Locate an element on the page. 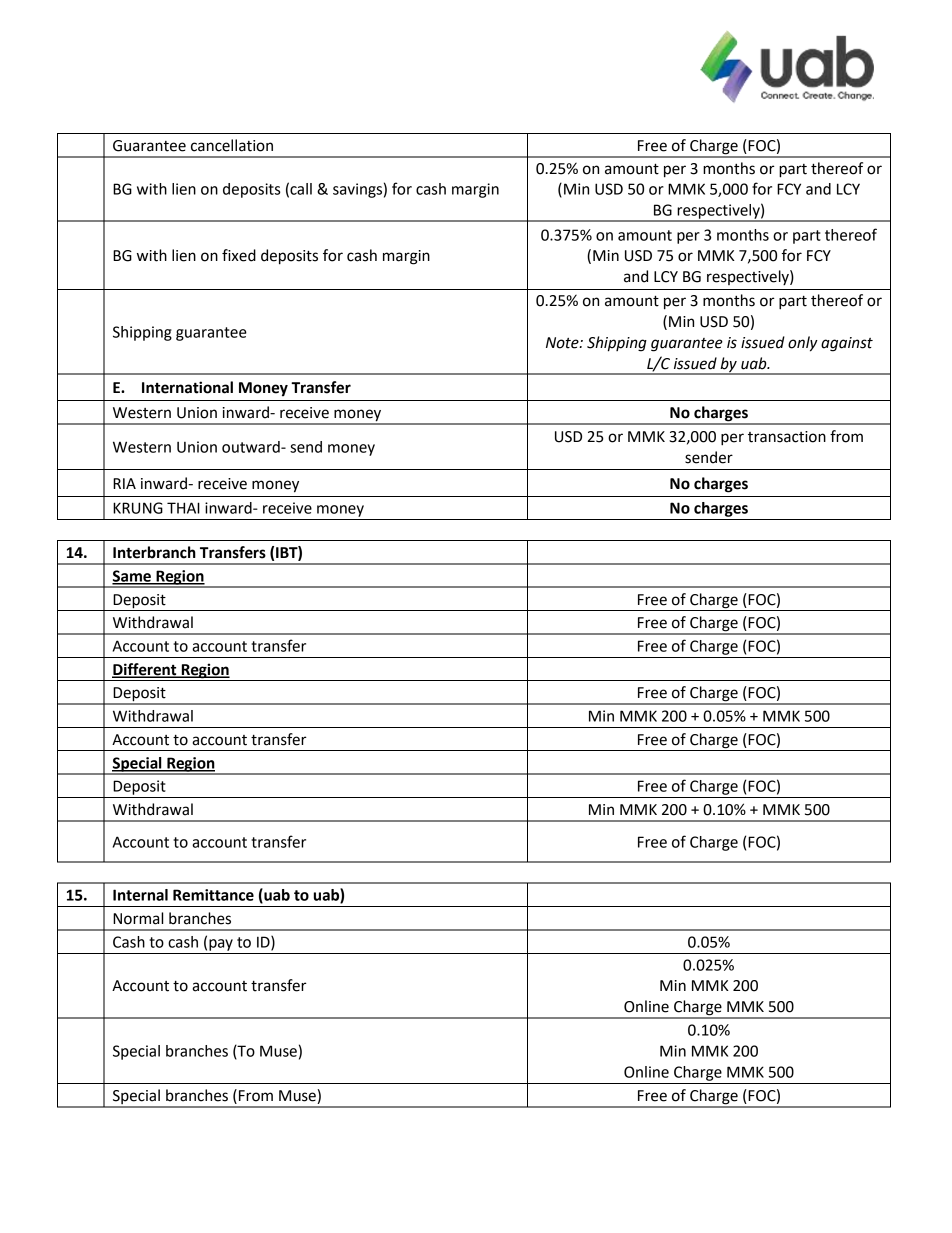 The image size is (952, 1233). cancellation is located at coordinates (232, 145).
